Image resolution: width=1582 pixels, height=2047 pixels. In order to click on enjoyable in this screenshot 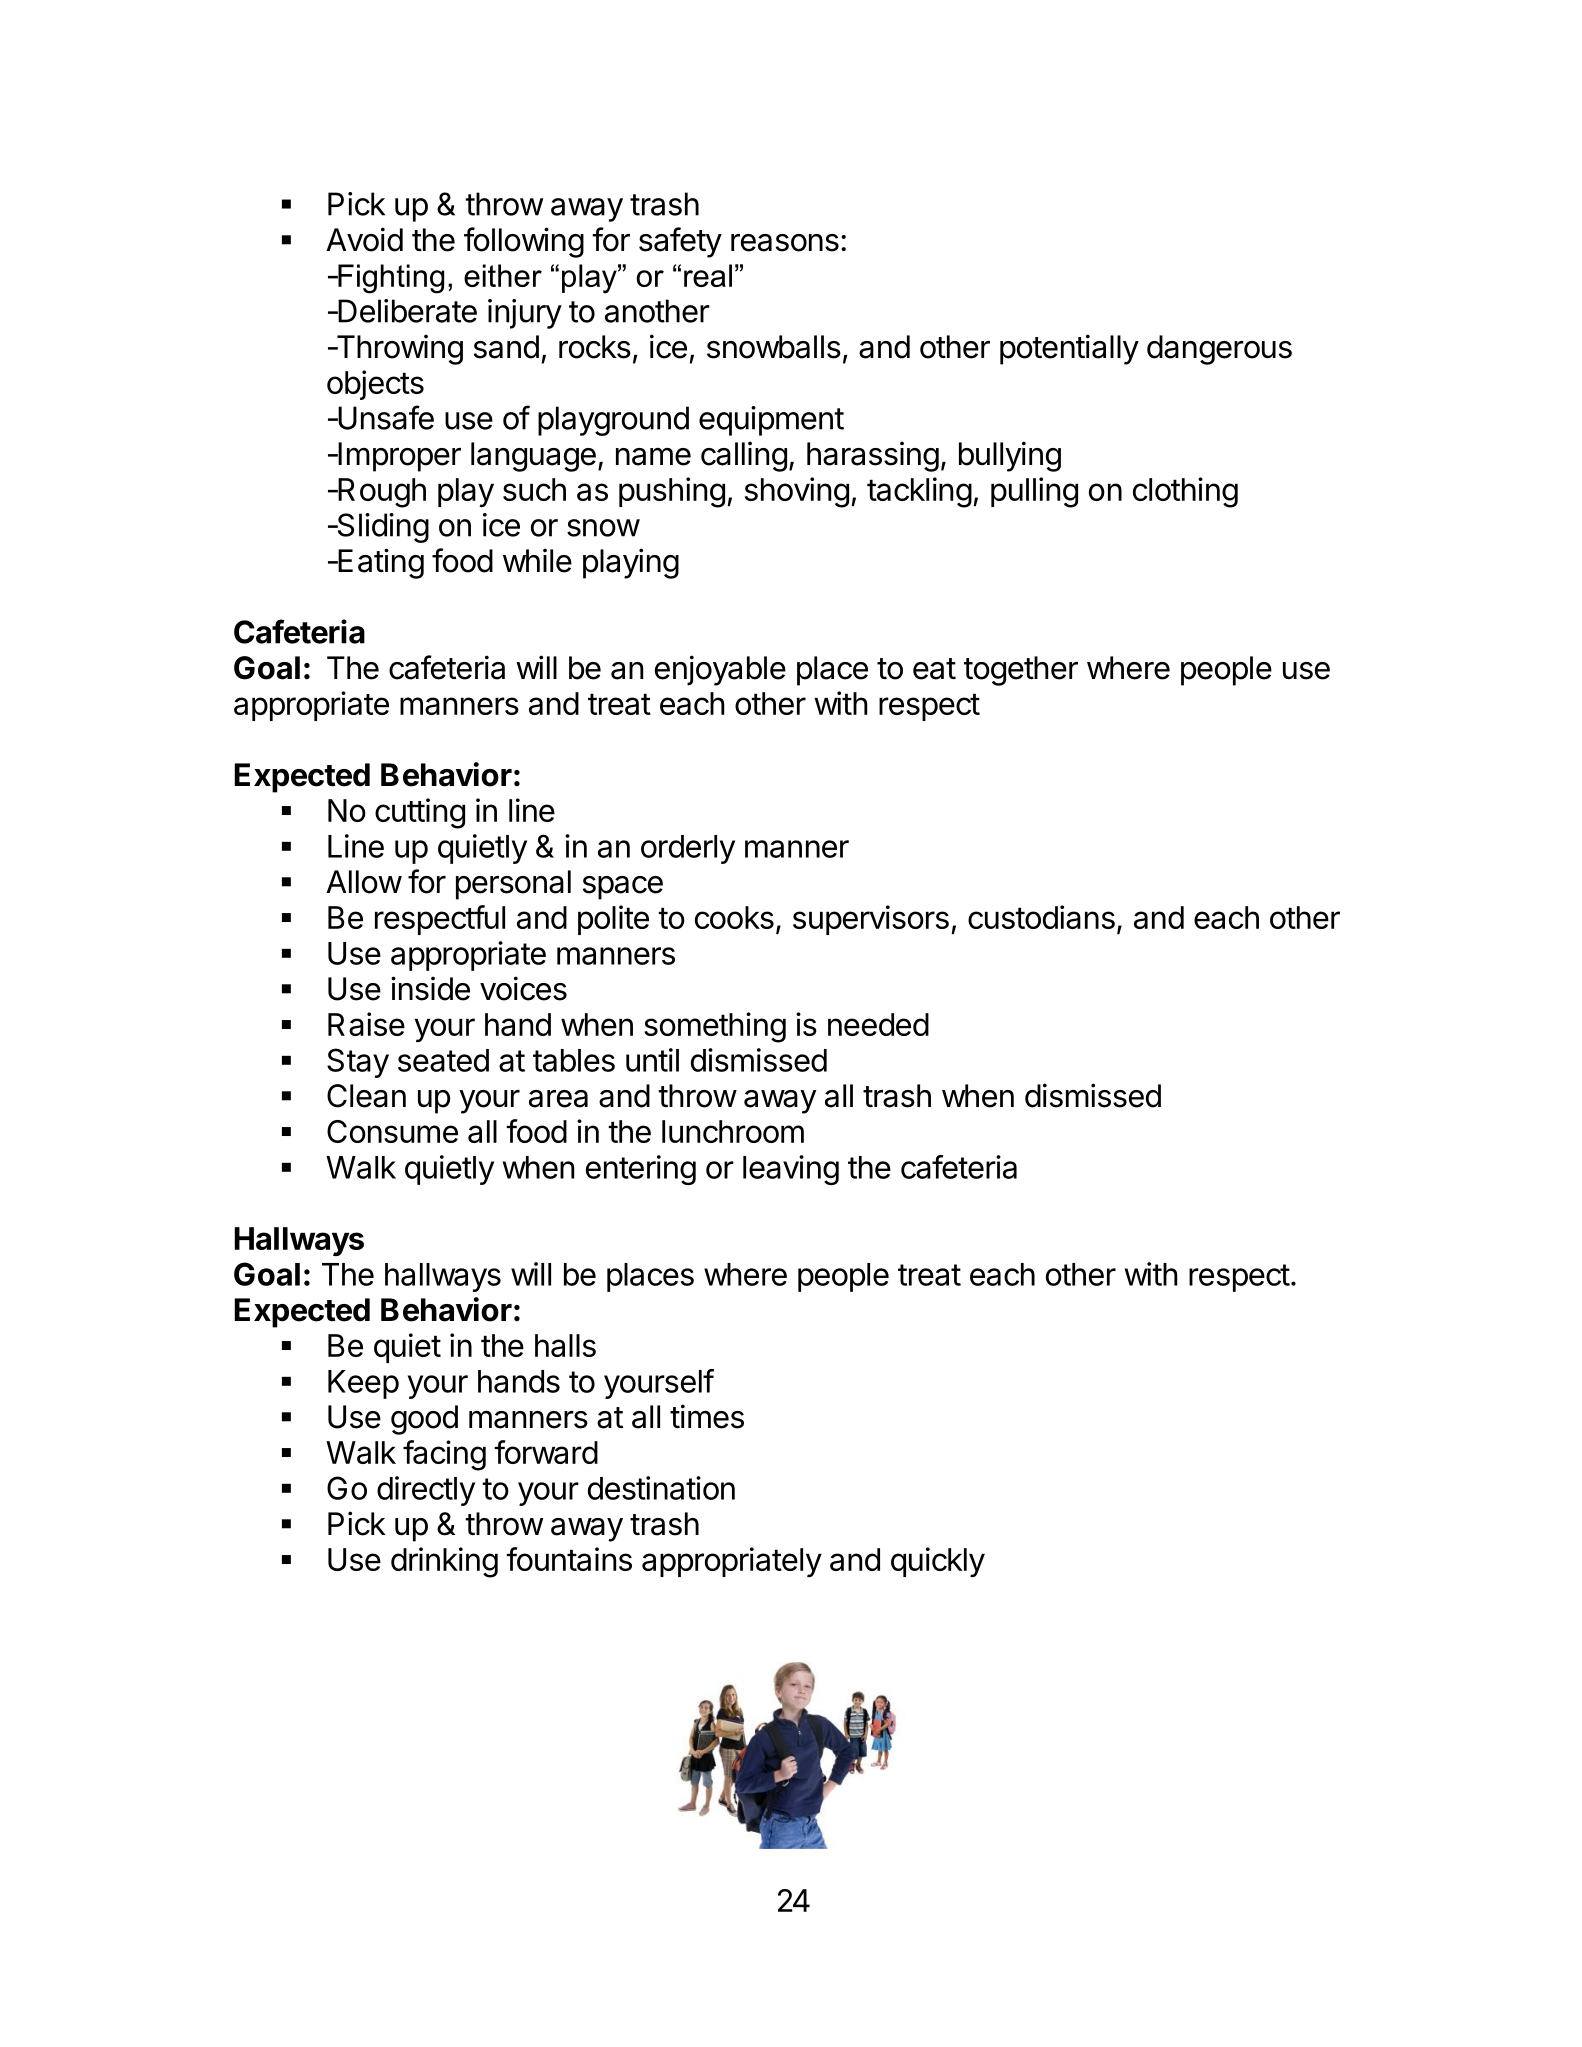, I will do `click(720, 670)`.
